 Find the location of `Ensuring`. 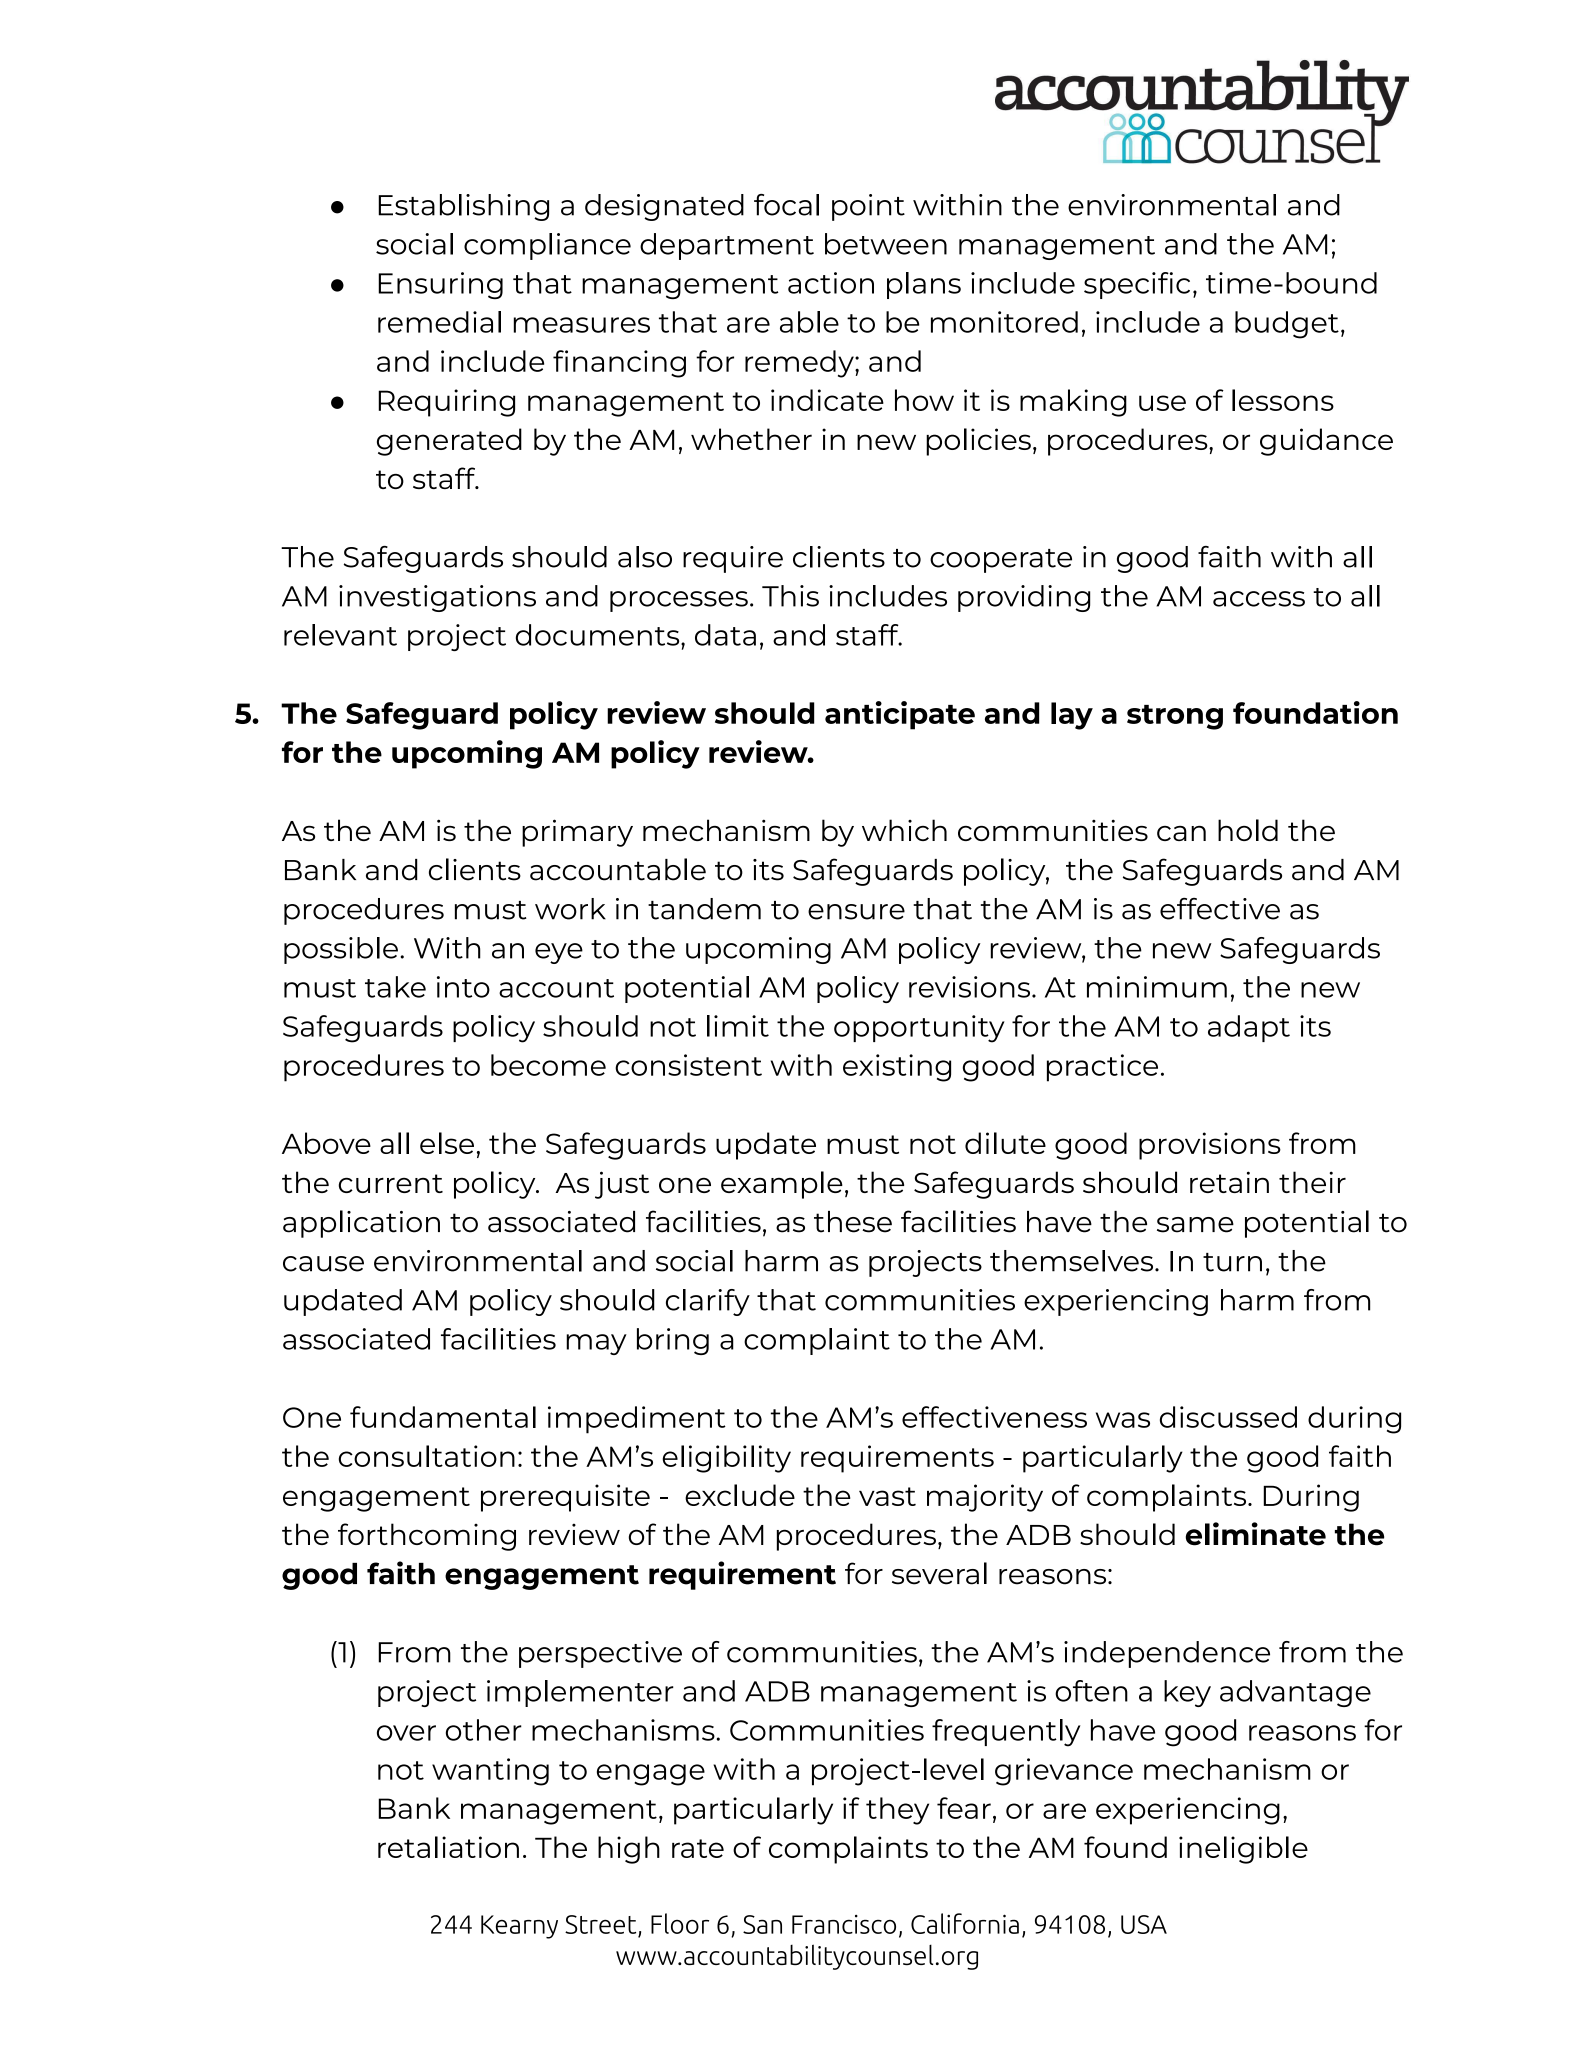

Ensuring is located at coordinates (440, 285).
